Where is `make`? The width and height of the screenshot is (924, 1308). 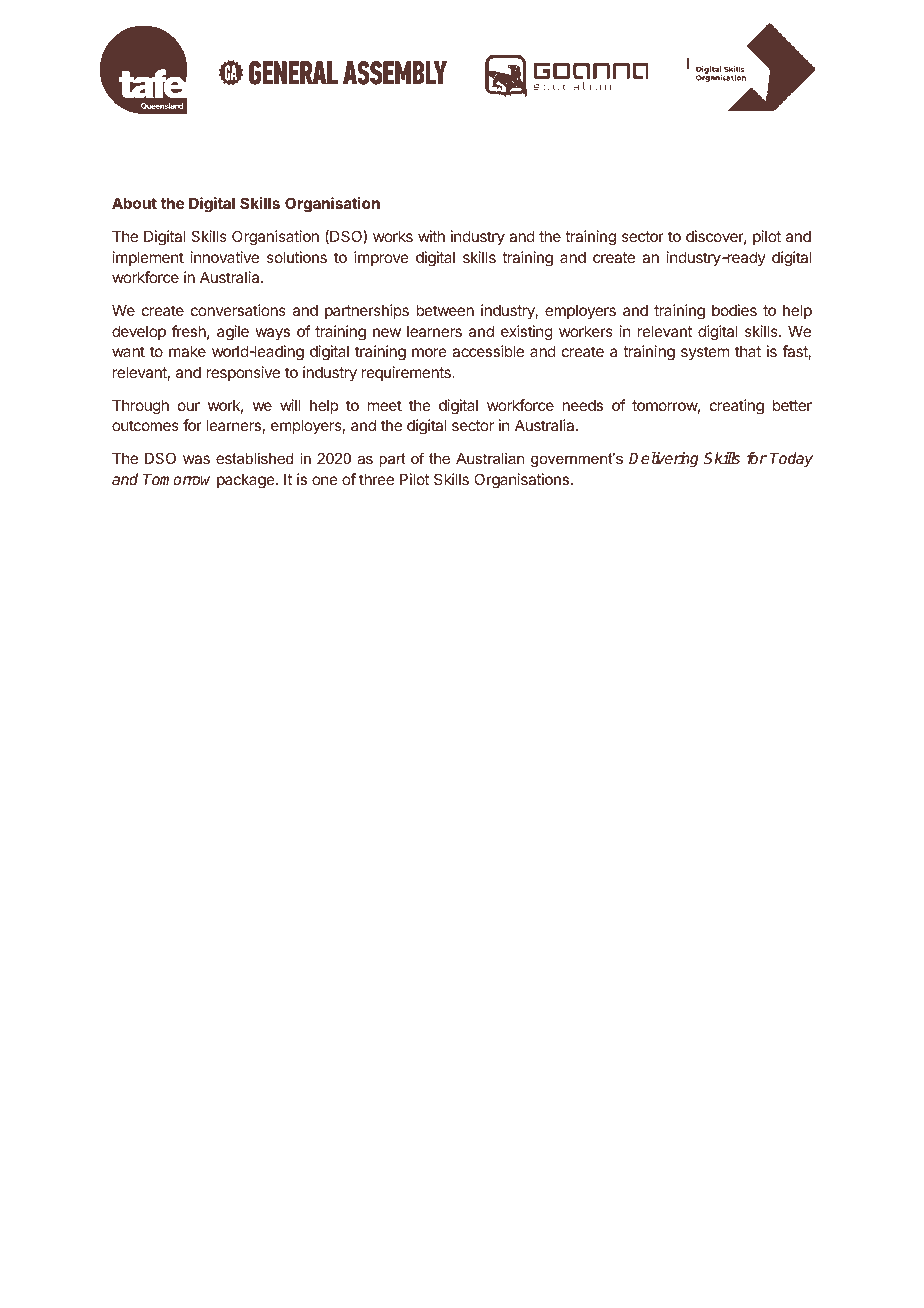 make is located at coordinates (187, 351).
